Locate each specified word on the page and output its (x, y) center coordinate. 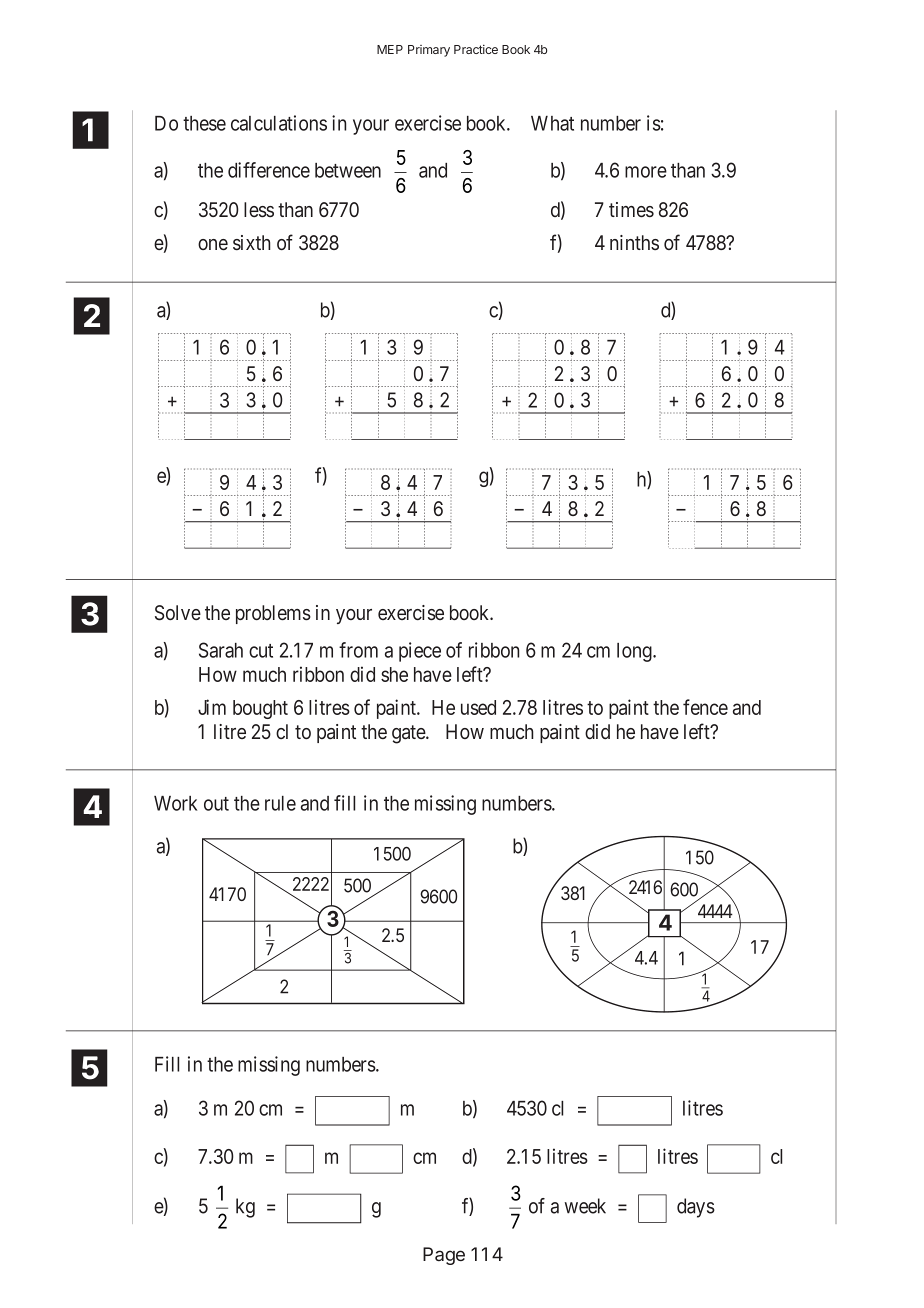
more (646, 172)
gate (409, 734)
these (204, 123)
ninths (634, 242)
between (348, 170)
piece (420, 652)
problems (273, 614)
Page (444, 1256)
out (216, 804)
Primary (429, 51)
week (585, 1206)
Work (175, 803)
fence (705, 707)
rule (280, 803)
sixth (252, 243)
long (635, 652)
